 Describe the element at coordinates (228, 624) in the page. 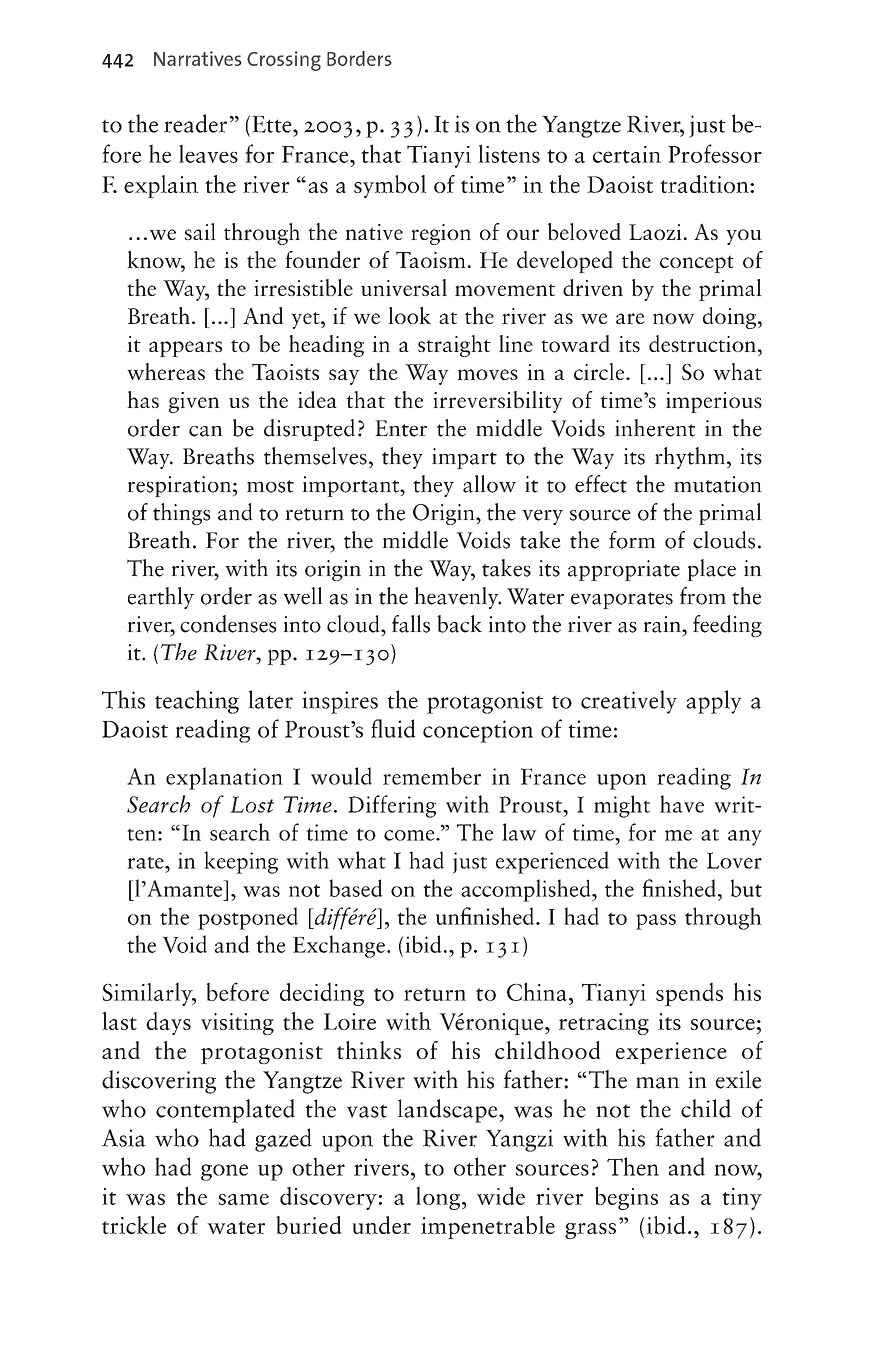

I see `condenses` at that location.
